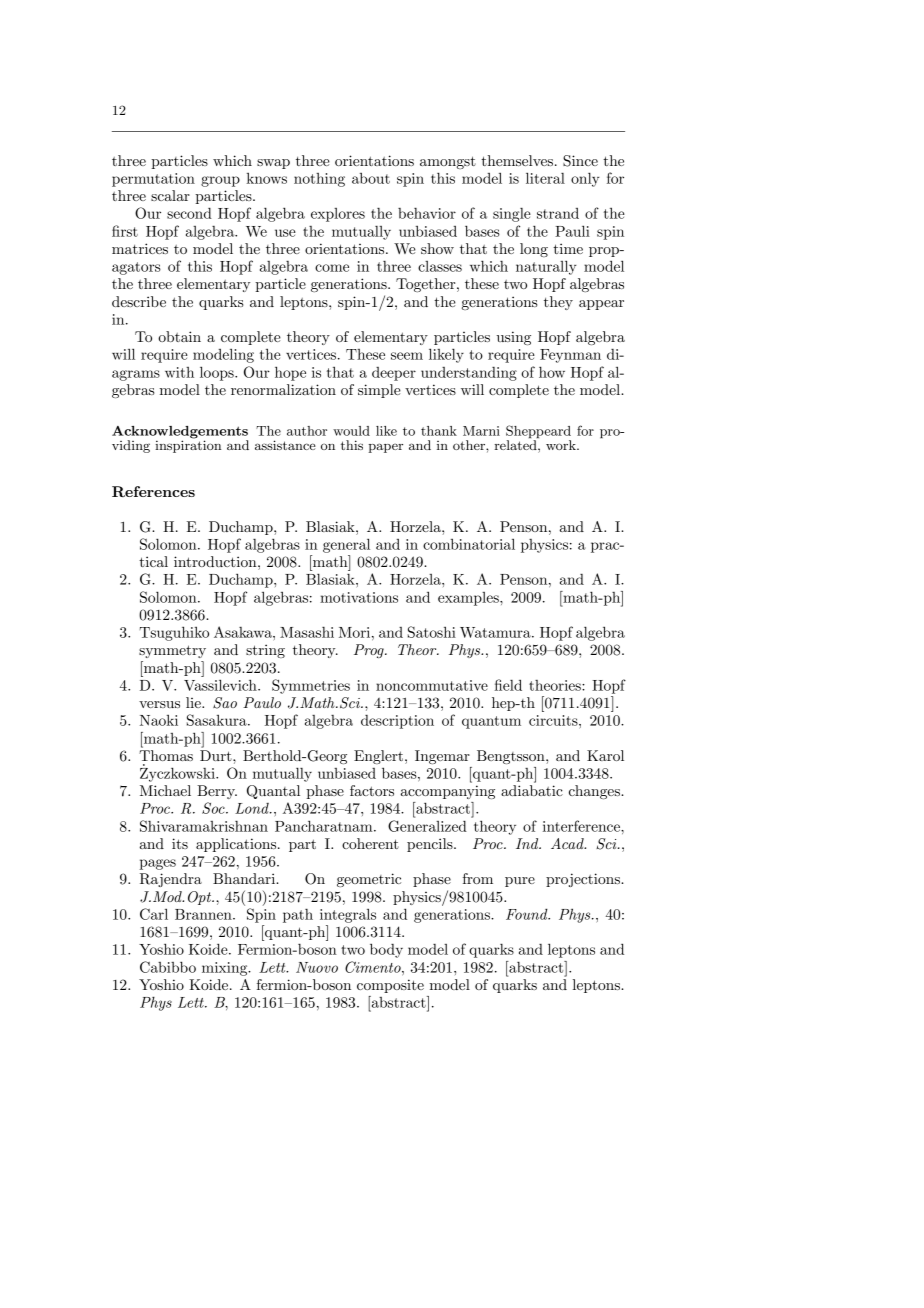 Image resolution: width=924 pixels, height=1308 pixels. I want to click on Acknowledgements, so click(180, 433).
